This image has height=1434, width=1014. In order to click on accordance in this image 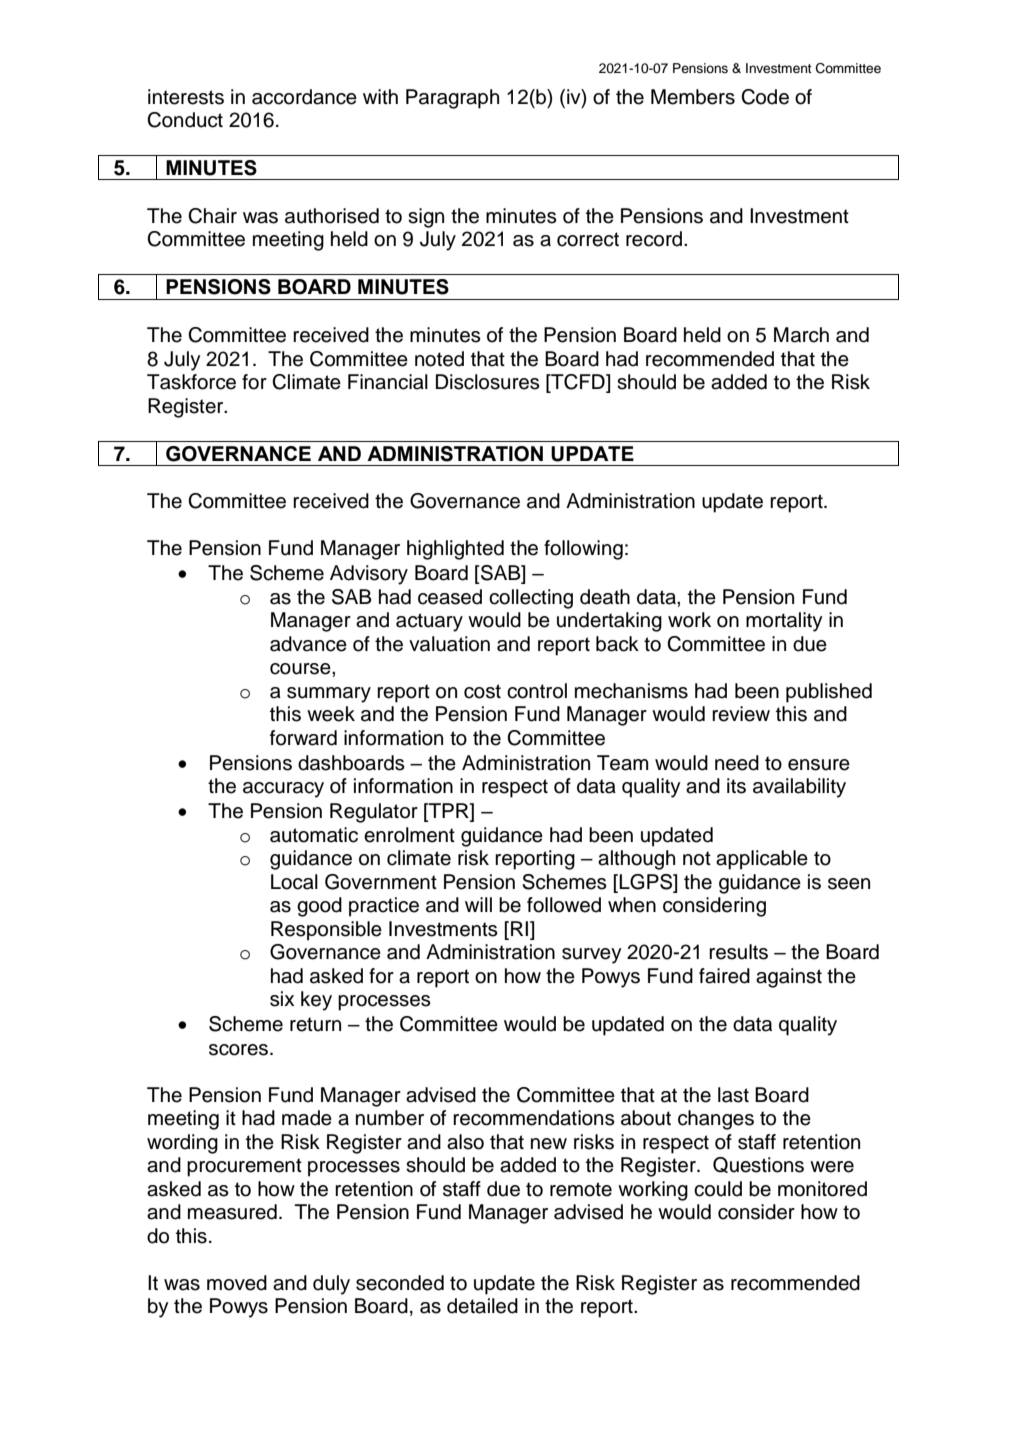, I will do `click(304, 97)`.
